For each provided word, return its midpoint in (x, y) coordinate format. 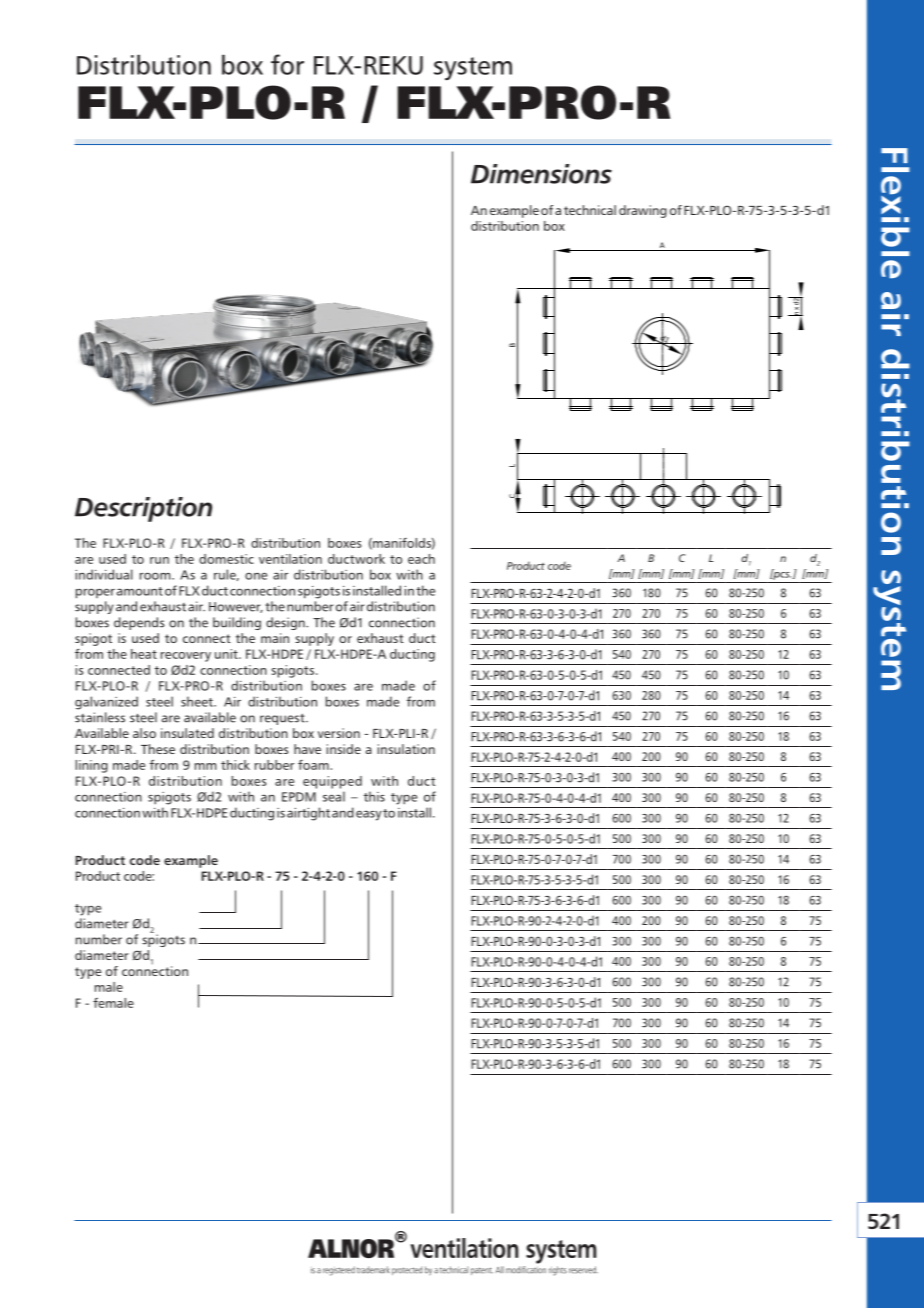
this (374, 796)
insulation (406, 749)
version (339, 733)
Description (143, 509)
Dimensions (541, 174)
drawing (643, 211)
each (421, 559)
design (286, 623)
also (144, 733)
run (159, 560)
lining (92, 766)
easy (369, 815)
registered (339, 1271)
